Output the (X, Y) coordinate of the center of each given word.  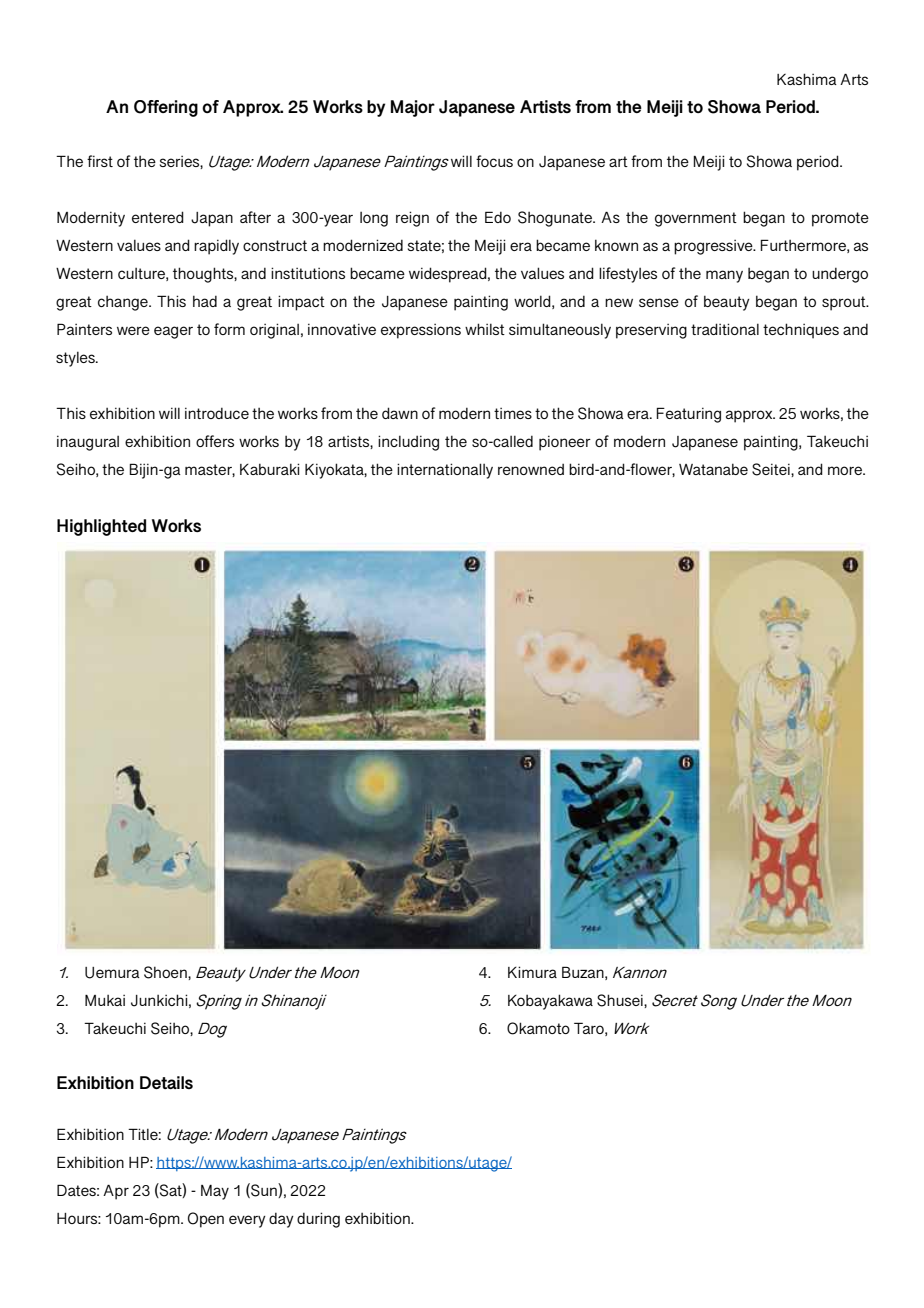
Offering (166, 108)
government (696, 219)
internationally (445, 471)
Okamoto (538, 1028)
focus (494, 161)
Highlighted (101, 527)
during (318, 1220)
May (215, 1192)
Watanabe (713, 469)
